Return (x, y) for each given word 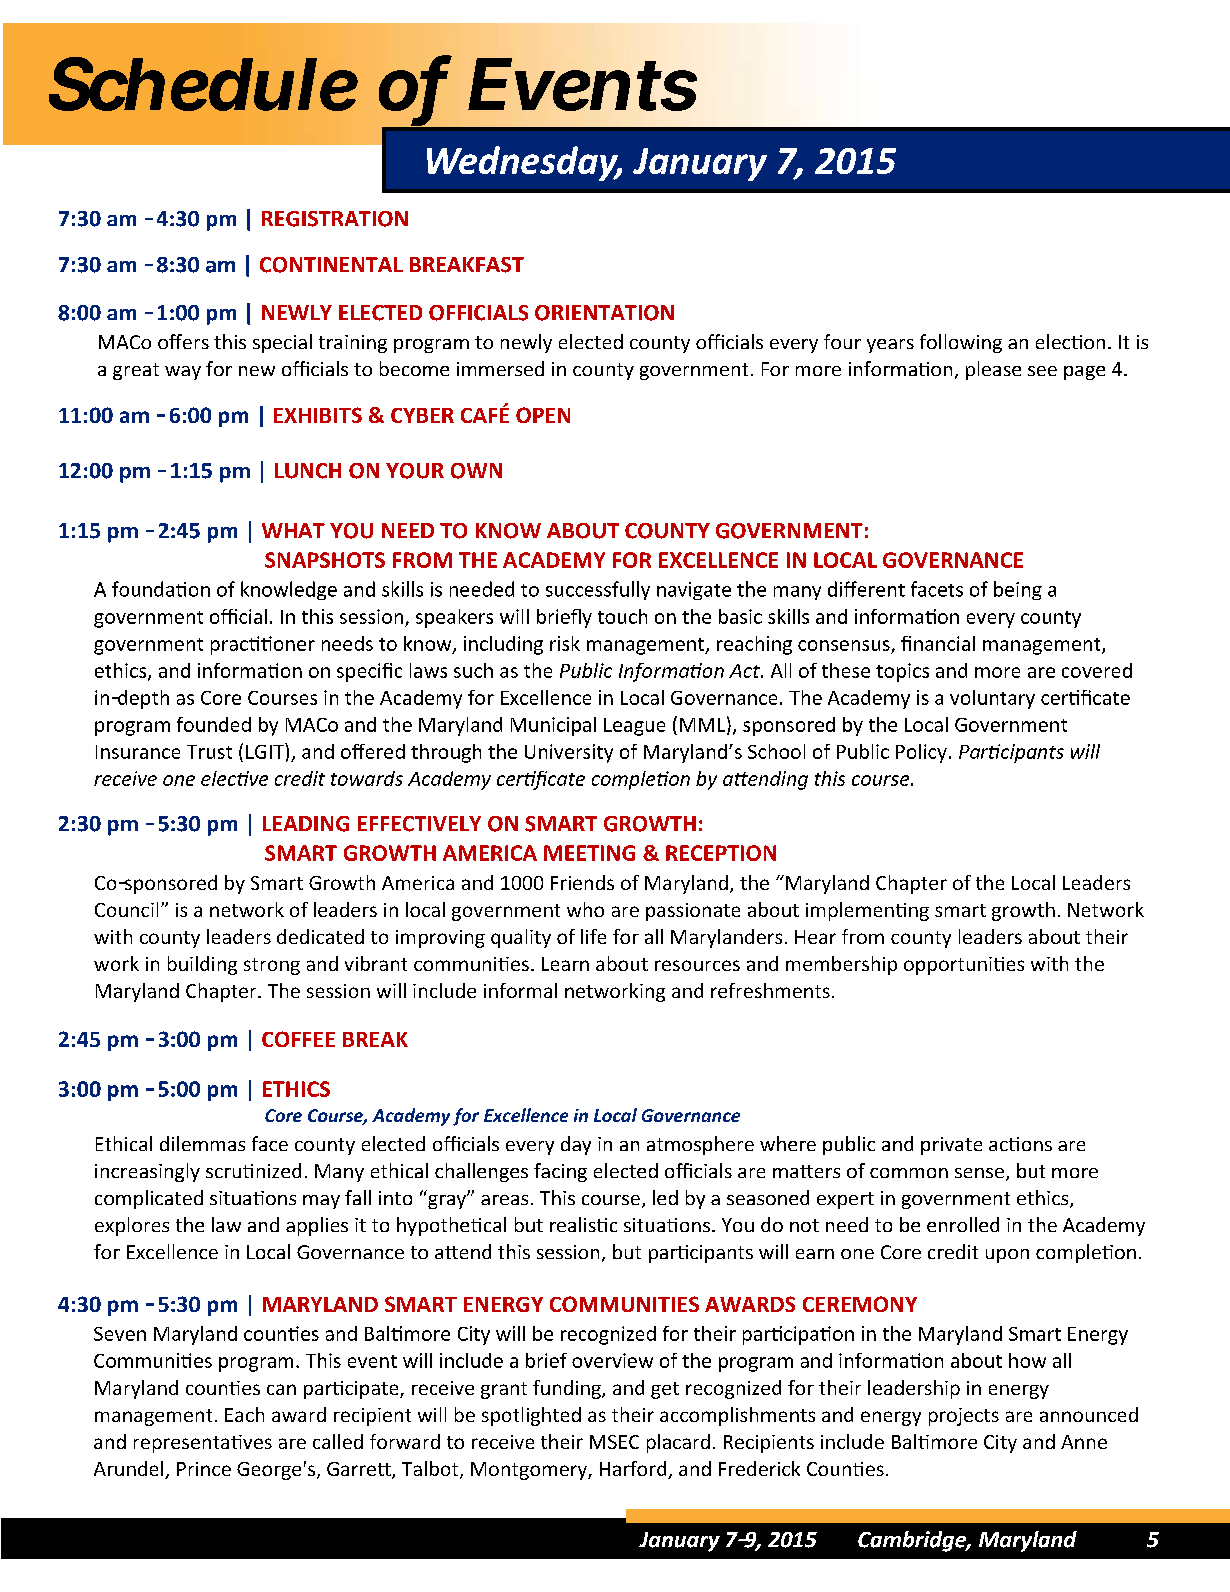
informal (520, 990)
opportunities (964, 966)
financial (938, 643)
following (961, 343)
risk (565, 643)
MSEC (614, 1442)
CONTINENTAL (331, 265)
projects (964, 1417)
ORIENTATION (604, 313)
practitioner (263, 645)
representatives (203, 1444)
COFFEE (298, 1039)
